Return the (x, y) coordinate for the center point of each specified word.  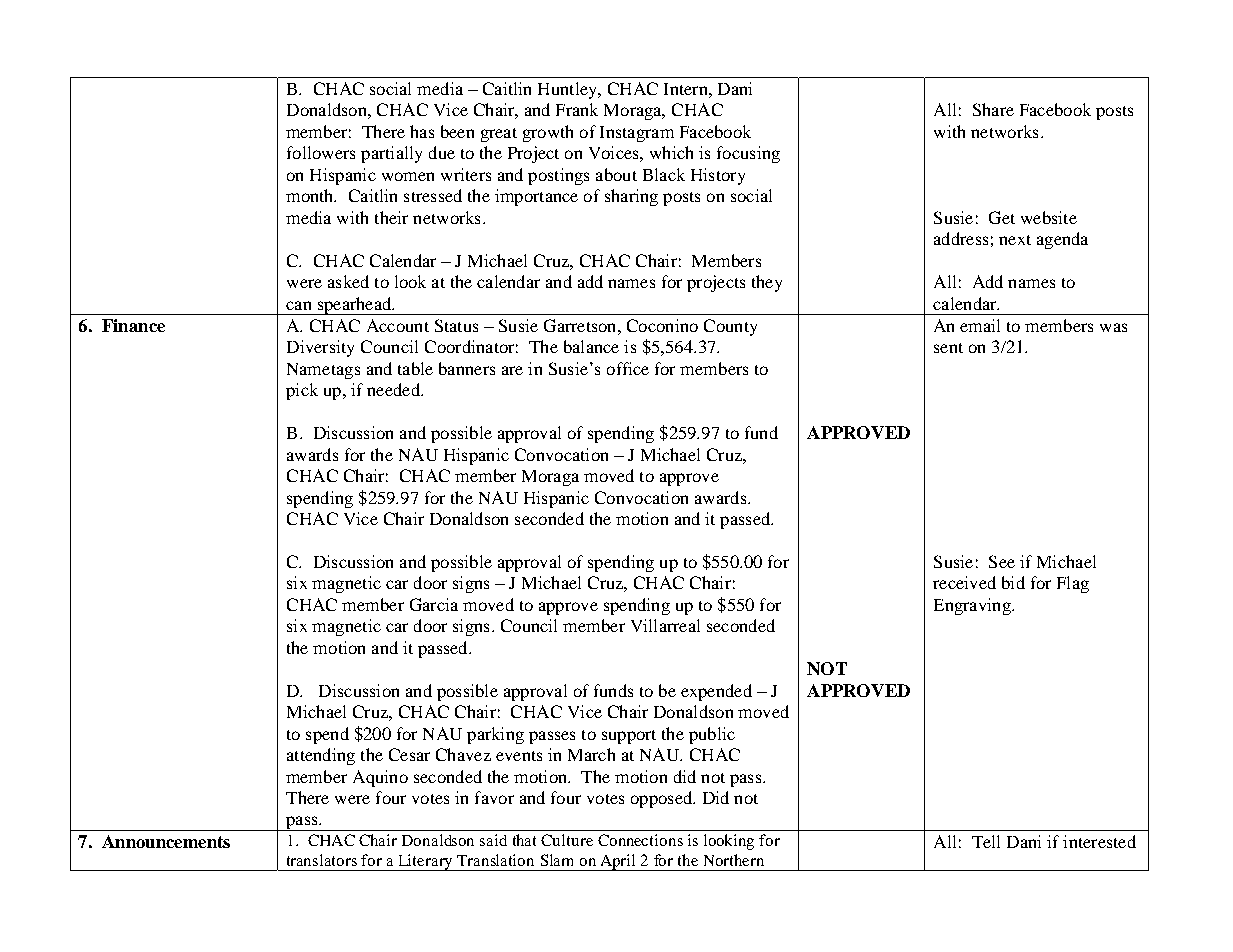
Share (993, 109)
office (628, 368)
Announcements (166, 841)
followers (321, 152)
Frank (577, 109)
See (1002, 561)
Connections (640, 840)
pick (302, 391)
